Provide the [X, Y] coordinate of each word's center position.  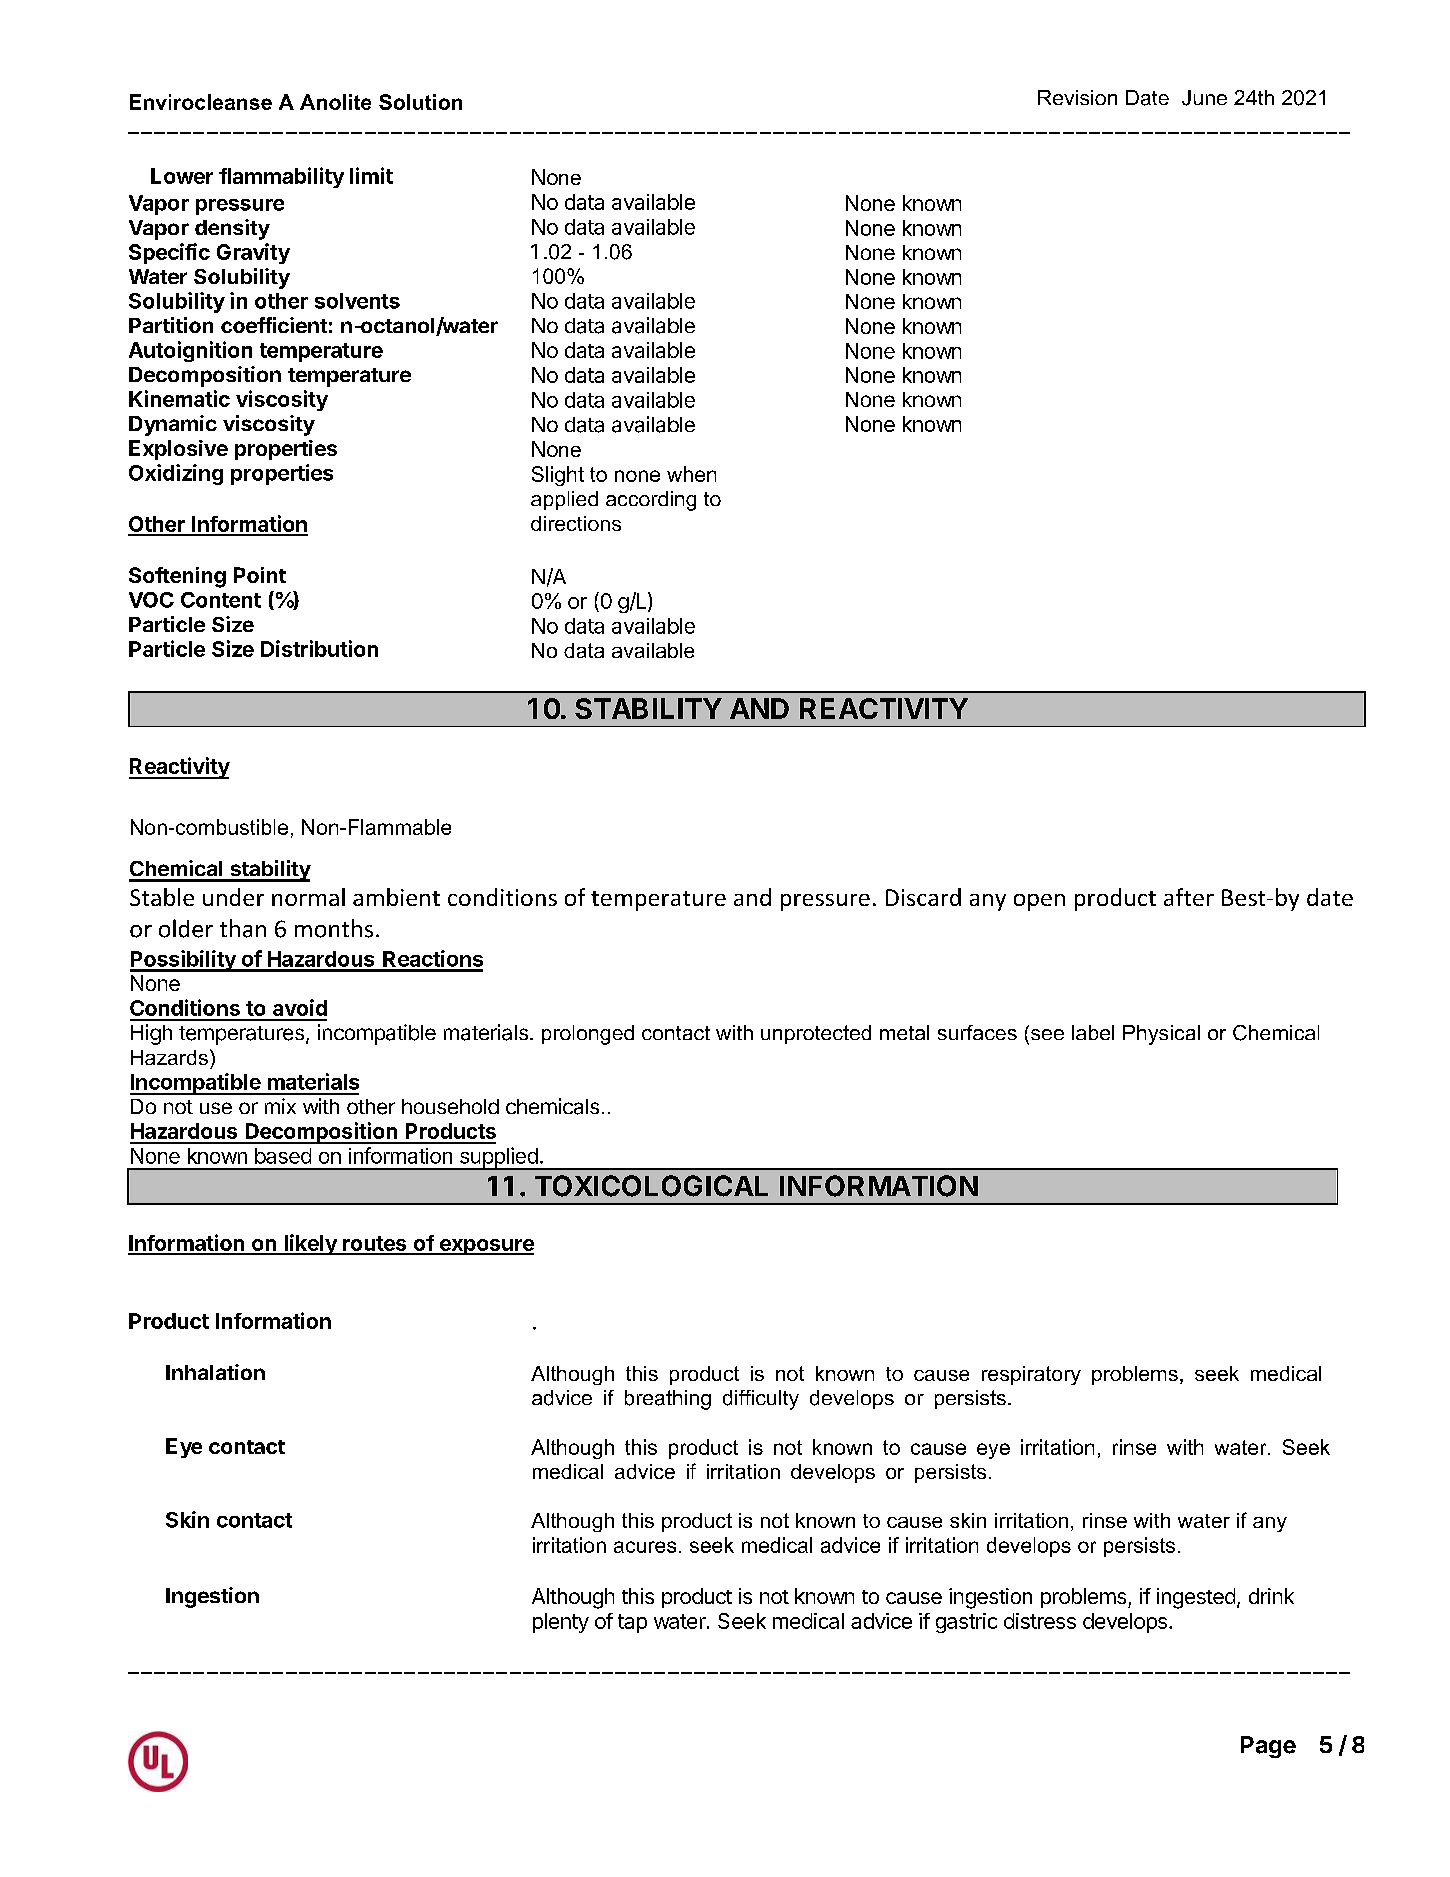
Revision [1077, 97]
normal [308, 897]
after [1189, 897]
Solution [420, 102]
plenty [561, 1623]
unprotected [816, 1034]
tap [632, 1623]
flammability [281, 177]
